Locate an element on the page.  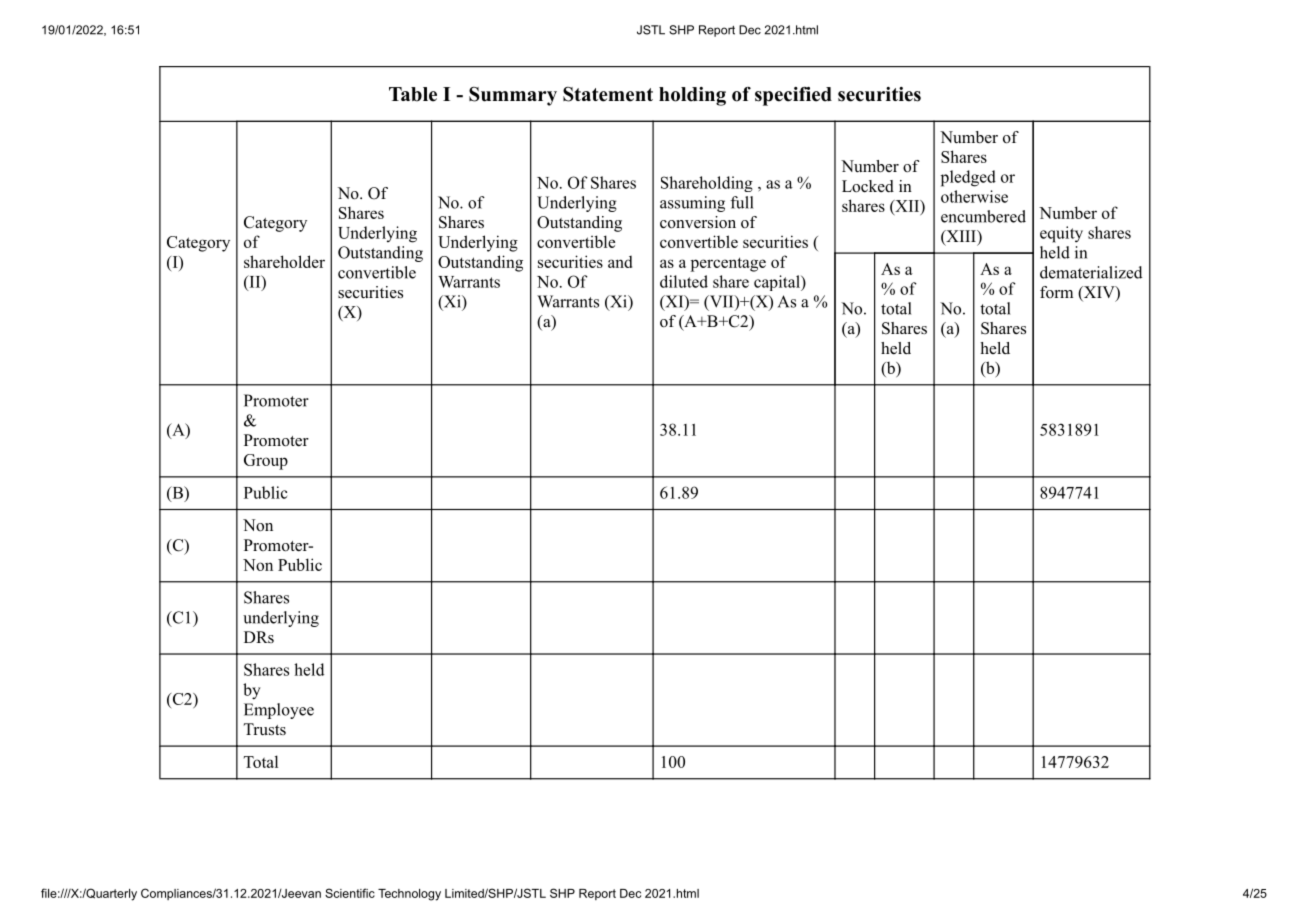
Group is located at coordinates (266, 462).
